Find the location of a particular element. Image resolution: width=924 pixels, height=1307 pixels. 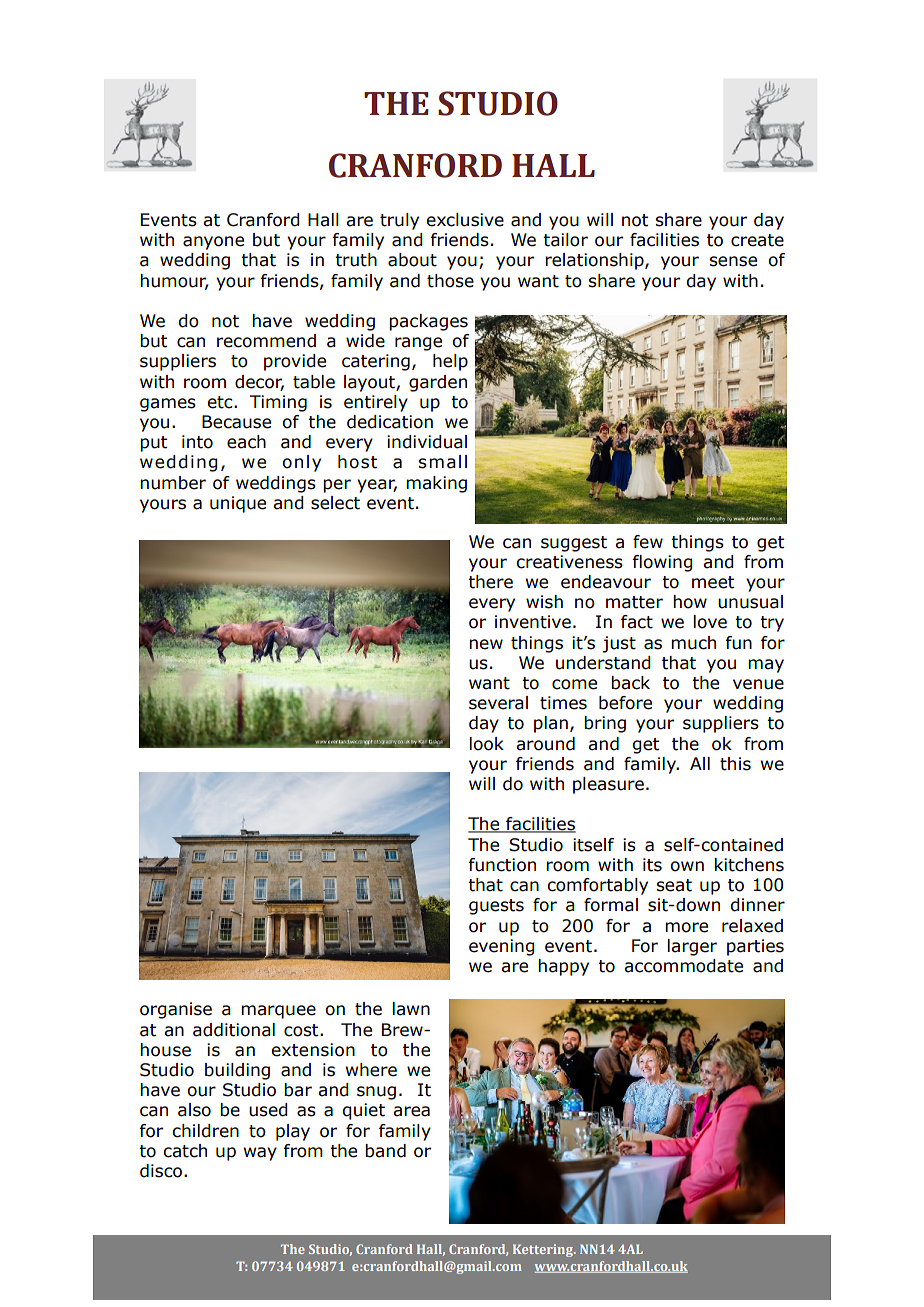

seat is located at coordinates (674, 885).
